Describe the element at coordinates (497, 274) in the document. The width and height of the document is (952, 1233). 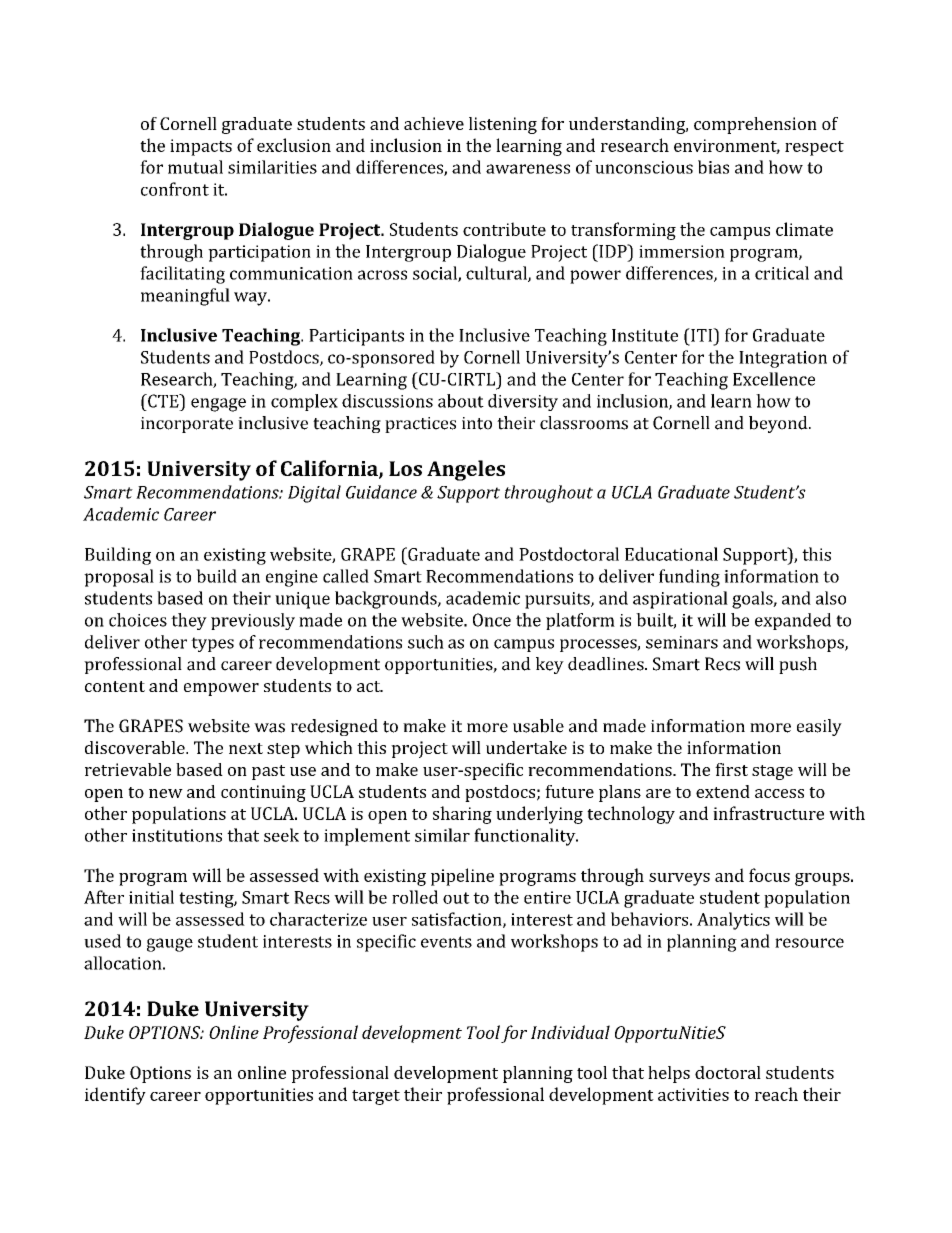
I see `cultural` at that location.
